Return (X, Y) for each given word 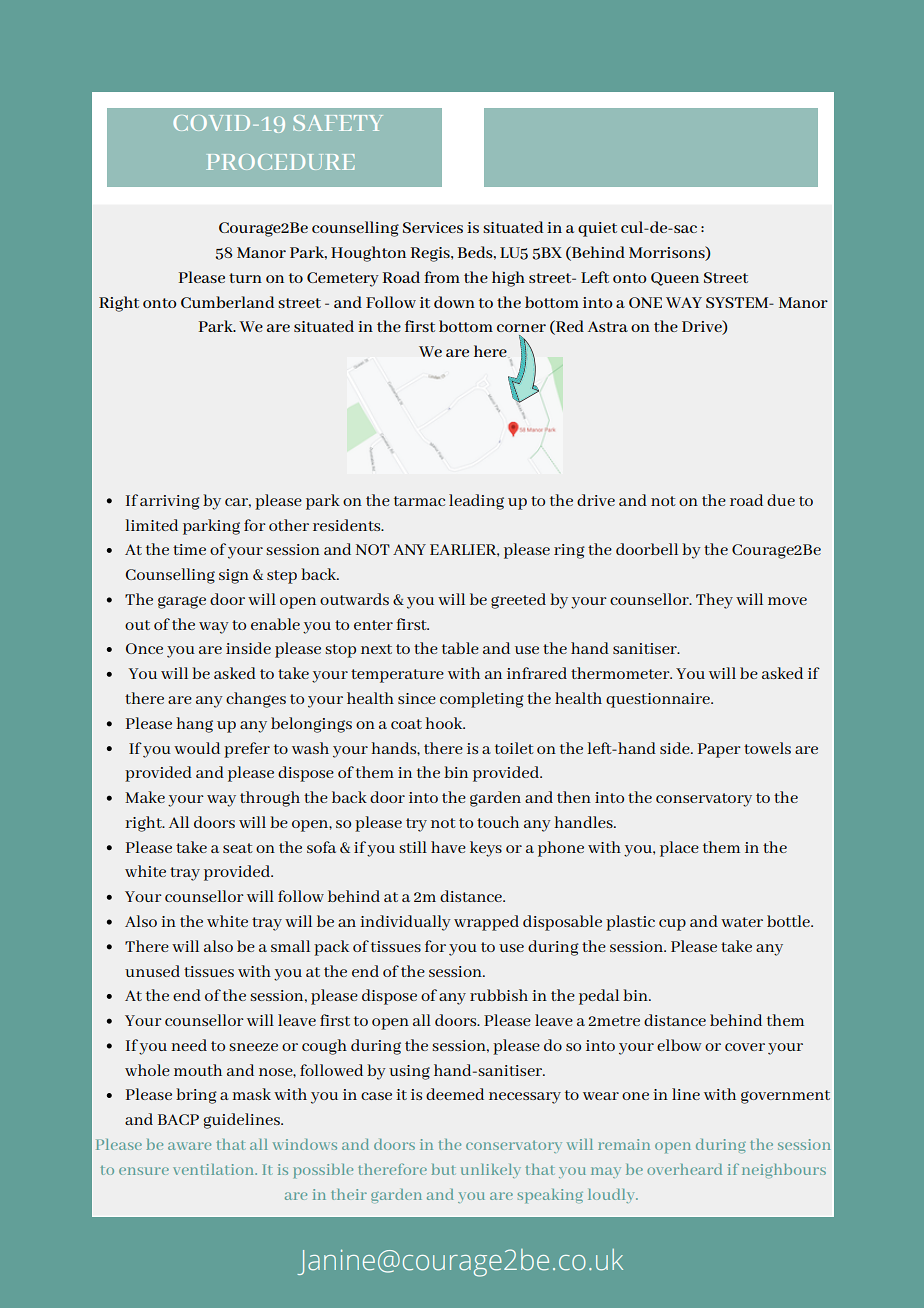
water (742, 922)
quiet (597, 229)
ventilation (215, 1169)
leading (476, 502)
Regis (431, 254)
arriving (170, 502)
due (781, 500)
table (460, 648)
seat (238, 848)
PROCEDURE (280, 162)
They (714, 601)
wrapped (486, 923)
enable (275, 624)
